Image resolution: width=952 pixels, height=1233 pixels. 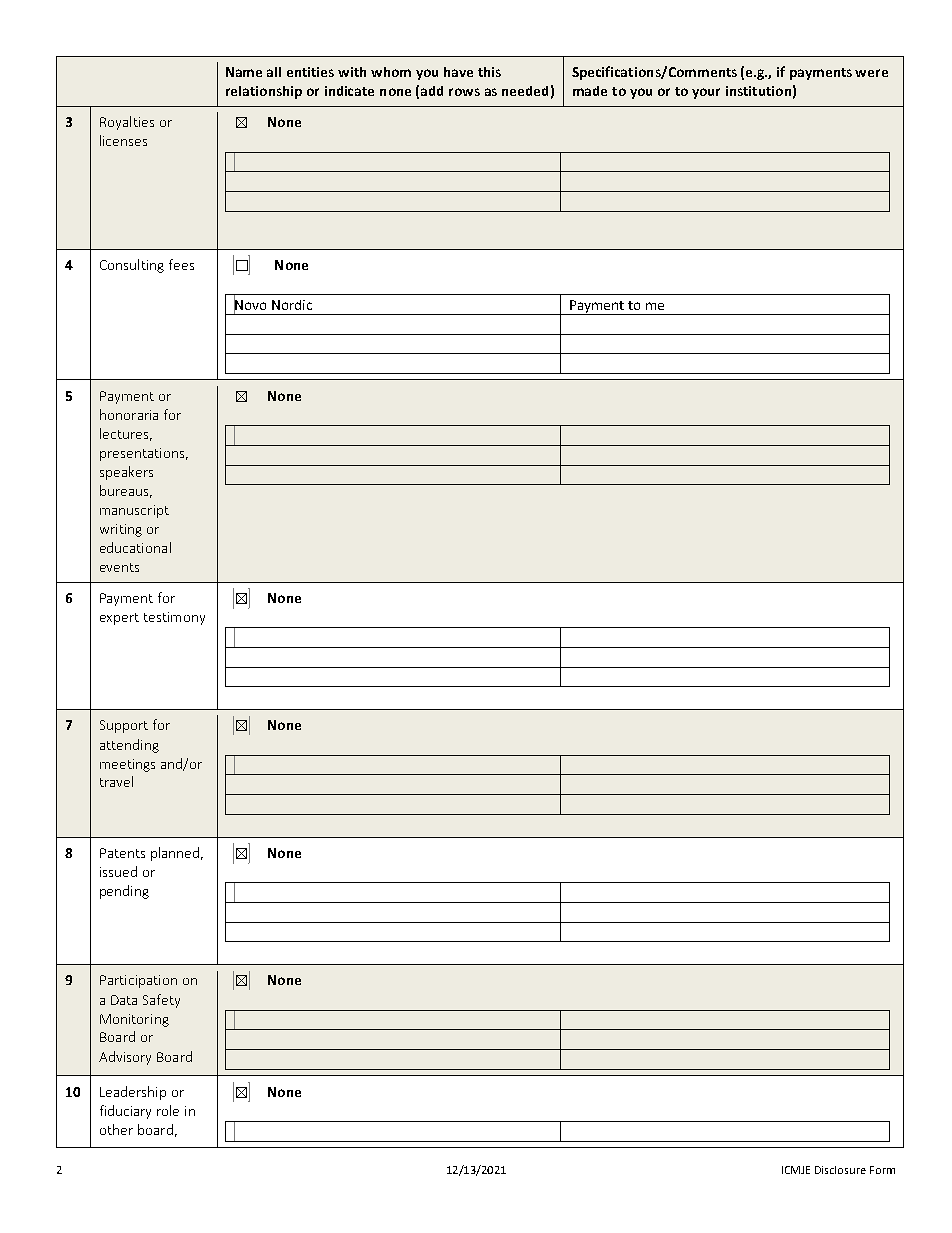 I want to click on your, so click(x=706, y=93).
